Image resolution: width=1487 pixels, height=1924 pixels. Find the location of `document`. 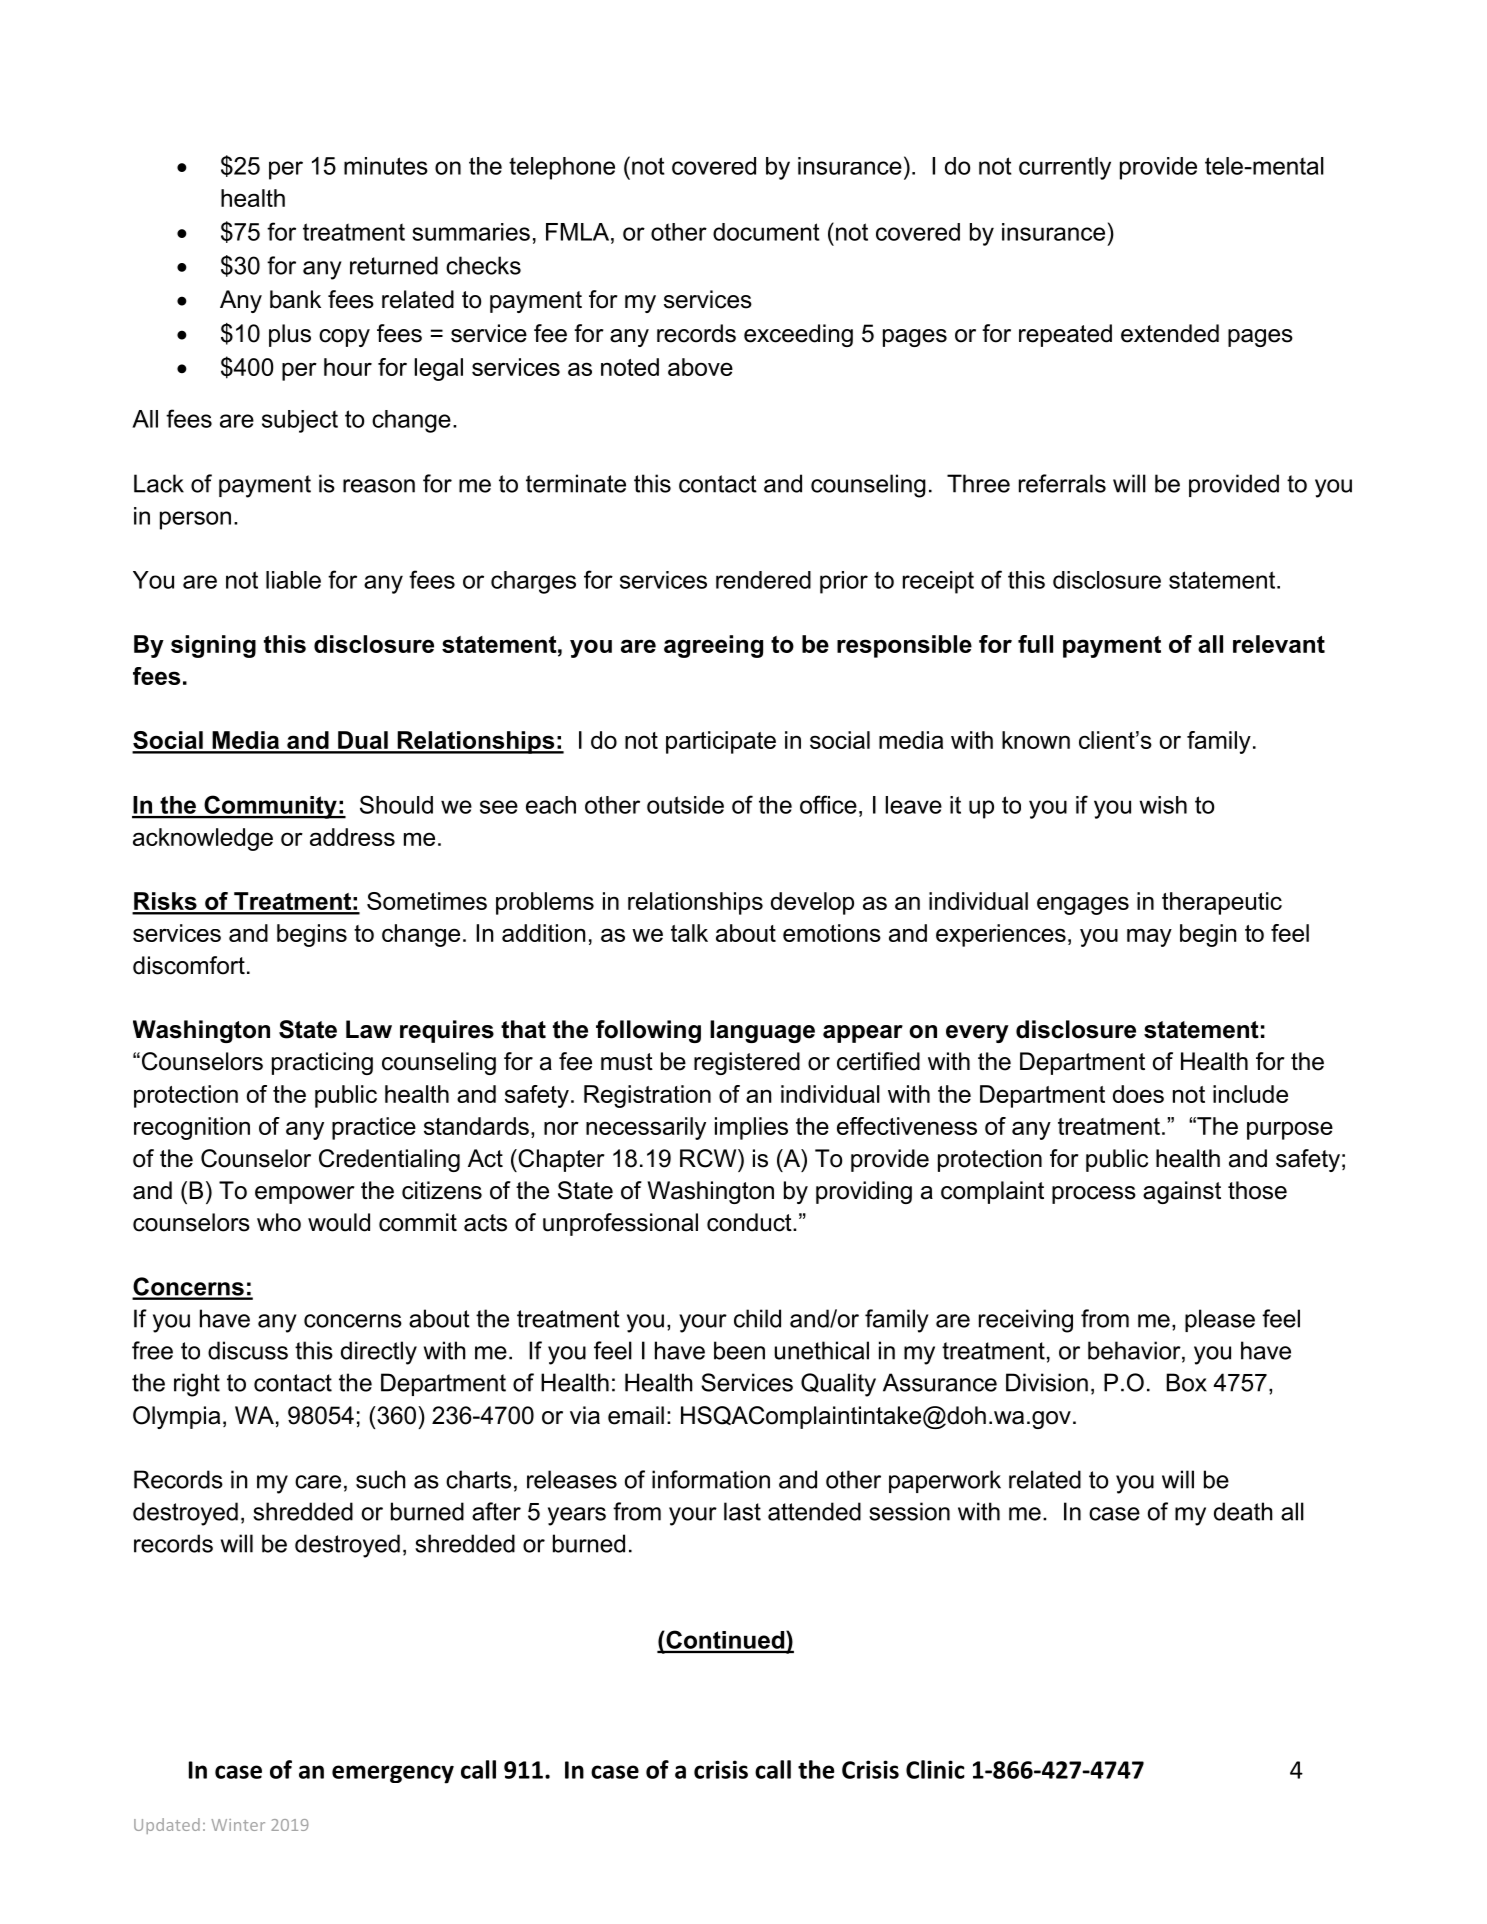

document is located at coordinates (766, 232).
